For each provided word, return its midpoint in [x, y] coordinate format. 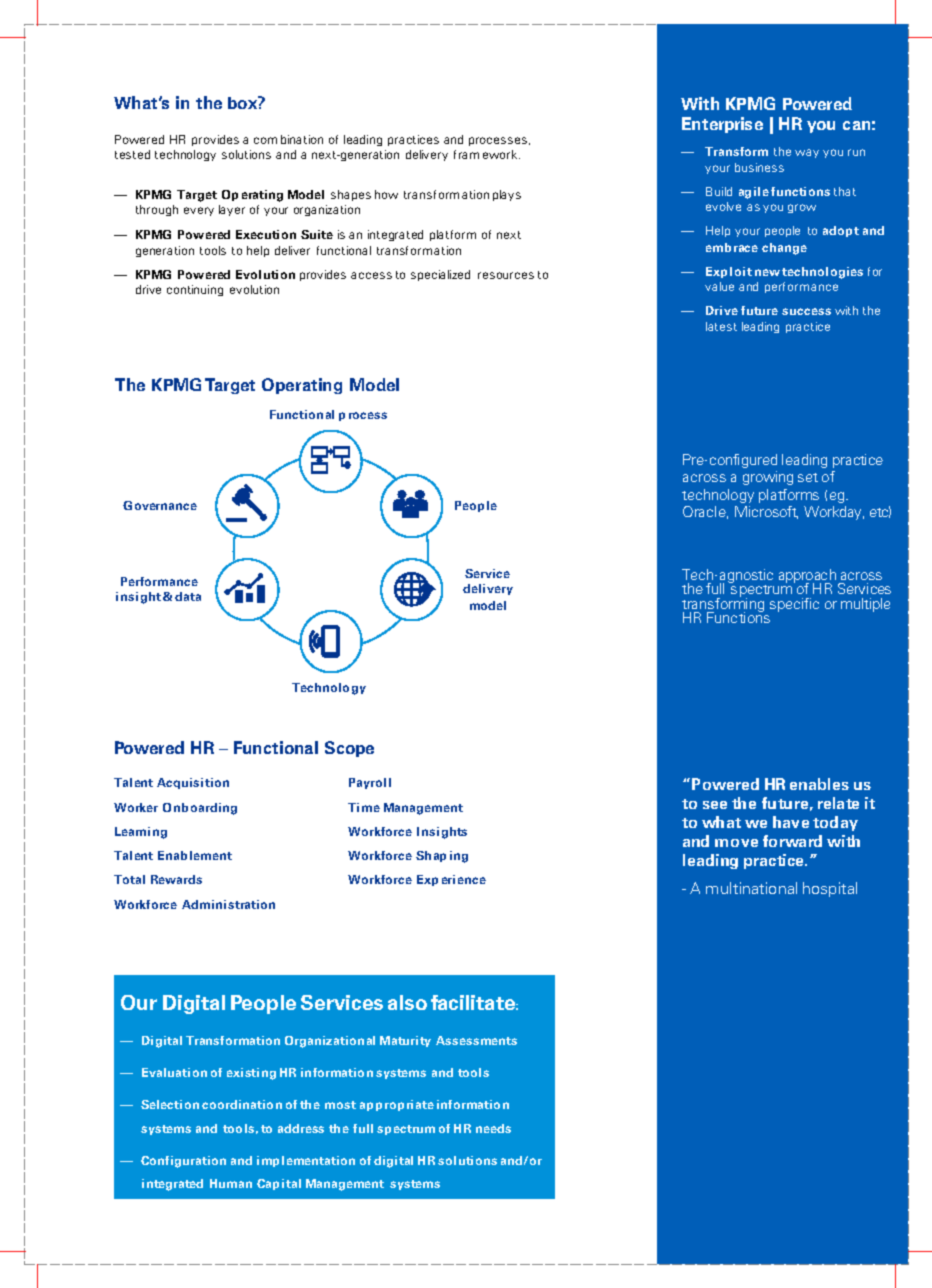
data [188, 596]
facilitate [474, 1002]
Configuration [183, 1162]
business [759, 167]
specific [794, 605]
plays [507, 195]
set [808, 477]
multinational [751, 888]
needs [493, 1128]
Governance [160, 505]
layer [232, 210]
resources [506, 275]
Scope [349, 749]
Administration [228, 904]
